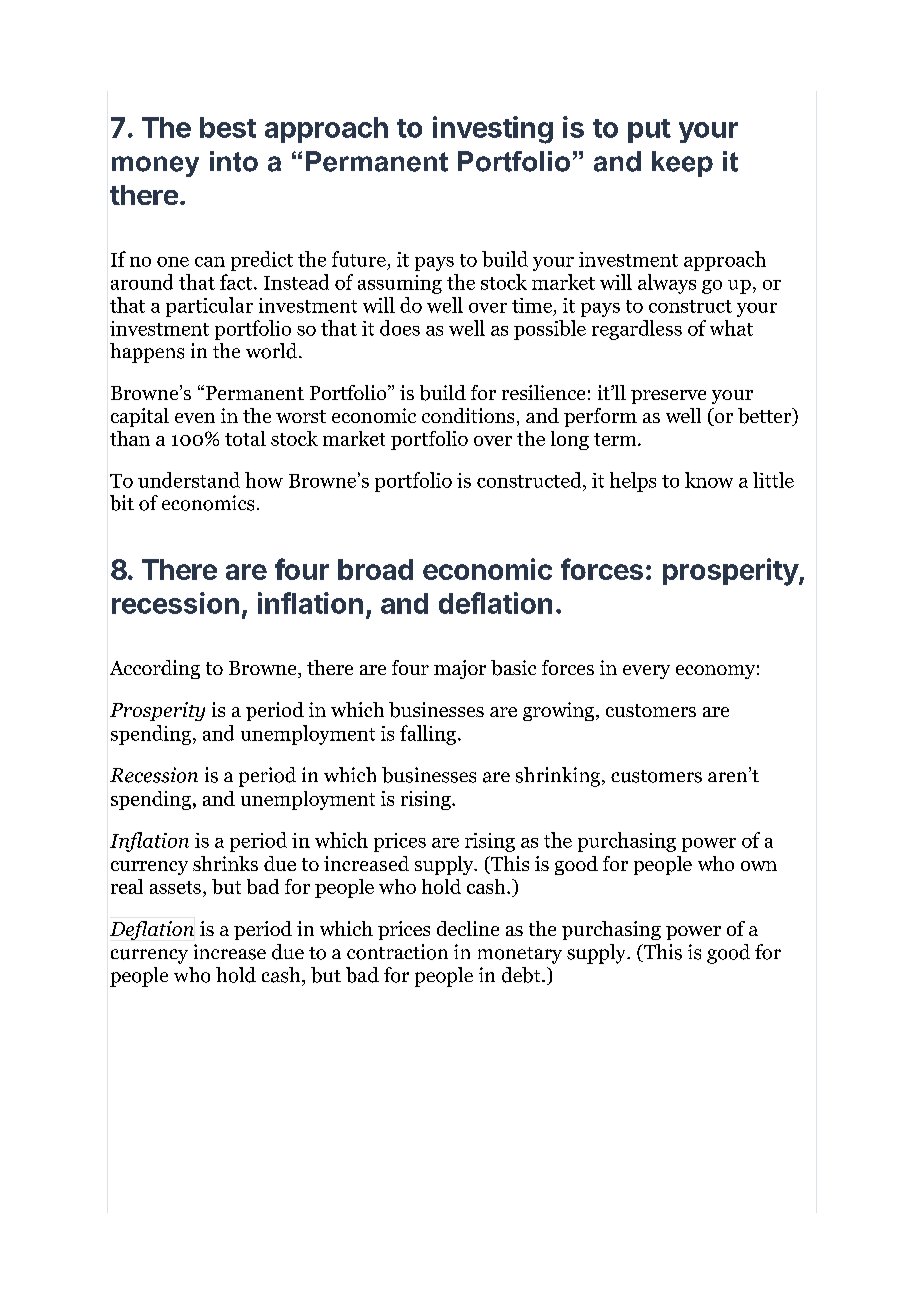 The height and width of the document is (1308, 924). What do you see at coordinates (493, 130) in the document?
I see `investing` at bounding box center [493, 130].
